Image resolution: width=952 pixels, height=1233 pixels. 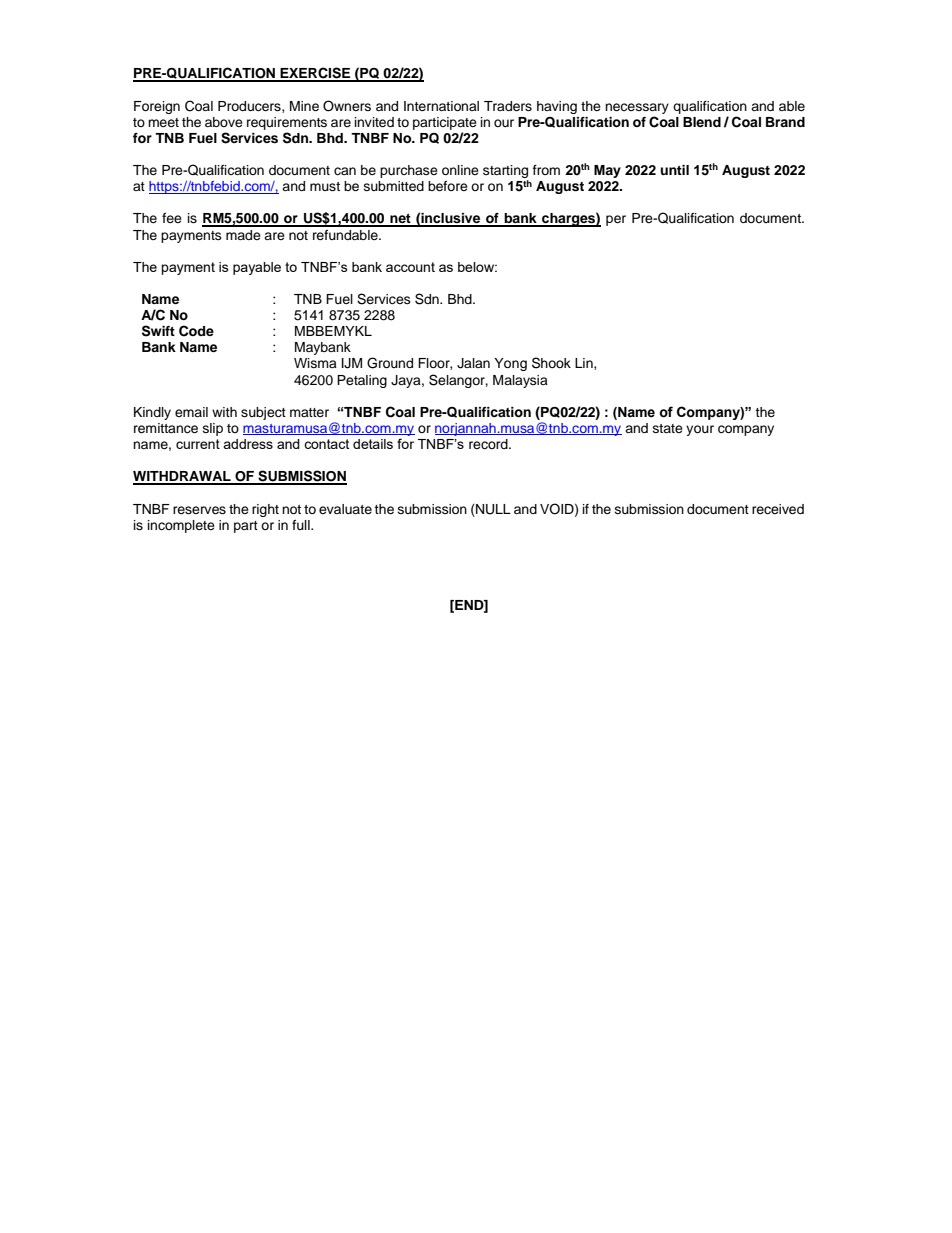 What do you see at coordinates (441, 106) in the screenshot?
I see `International` at bounding box center [441, 106].
